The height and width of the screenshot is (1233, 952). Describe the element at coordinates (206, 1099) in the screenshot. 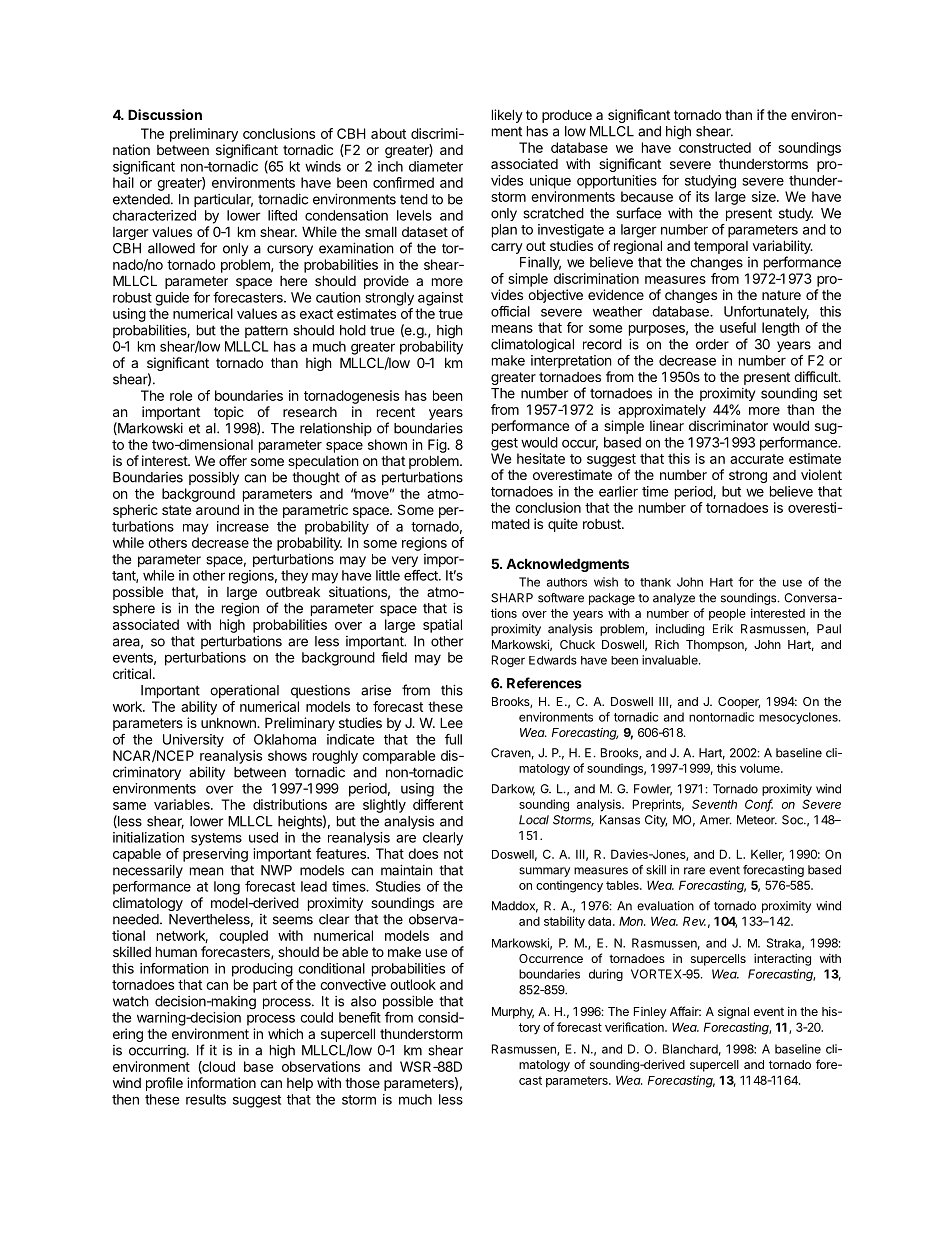

I see `results` at that location.
